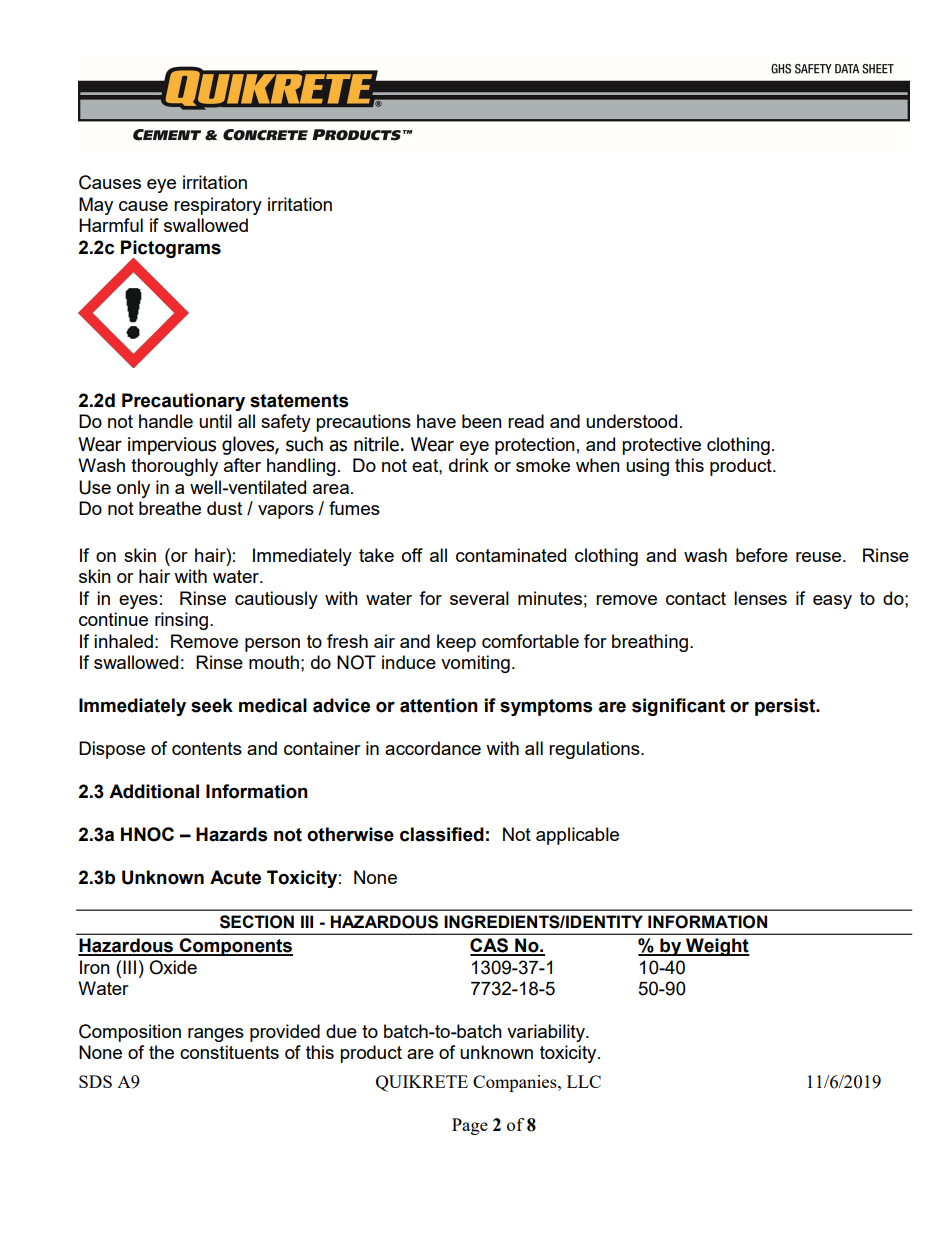 This screenshot has width=952, height=1233. I want to click on respiratory, so click(218, 206).
